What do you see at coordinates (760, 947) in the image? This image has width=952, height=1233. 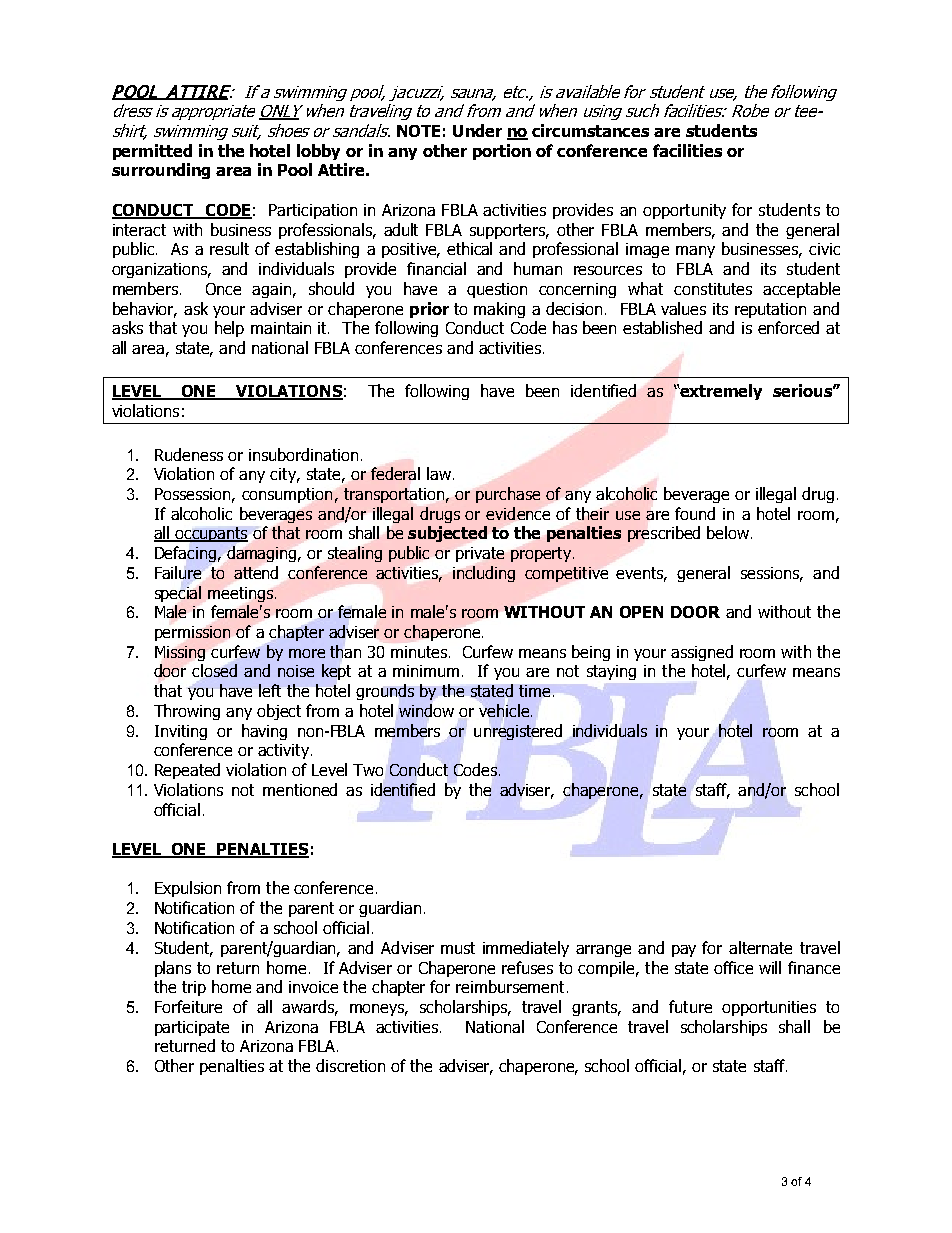 I see `alternate` at bounding box center [760, 947].
